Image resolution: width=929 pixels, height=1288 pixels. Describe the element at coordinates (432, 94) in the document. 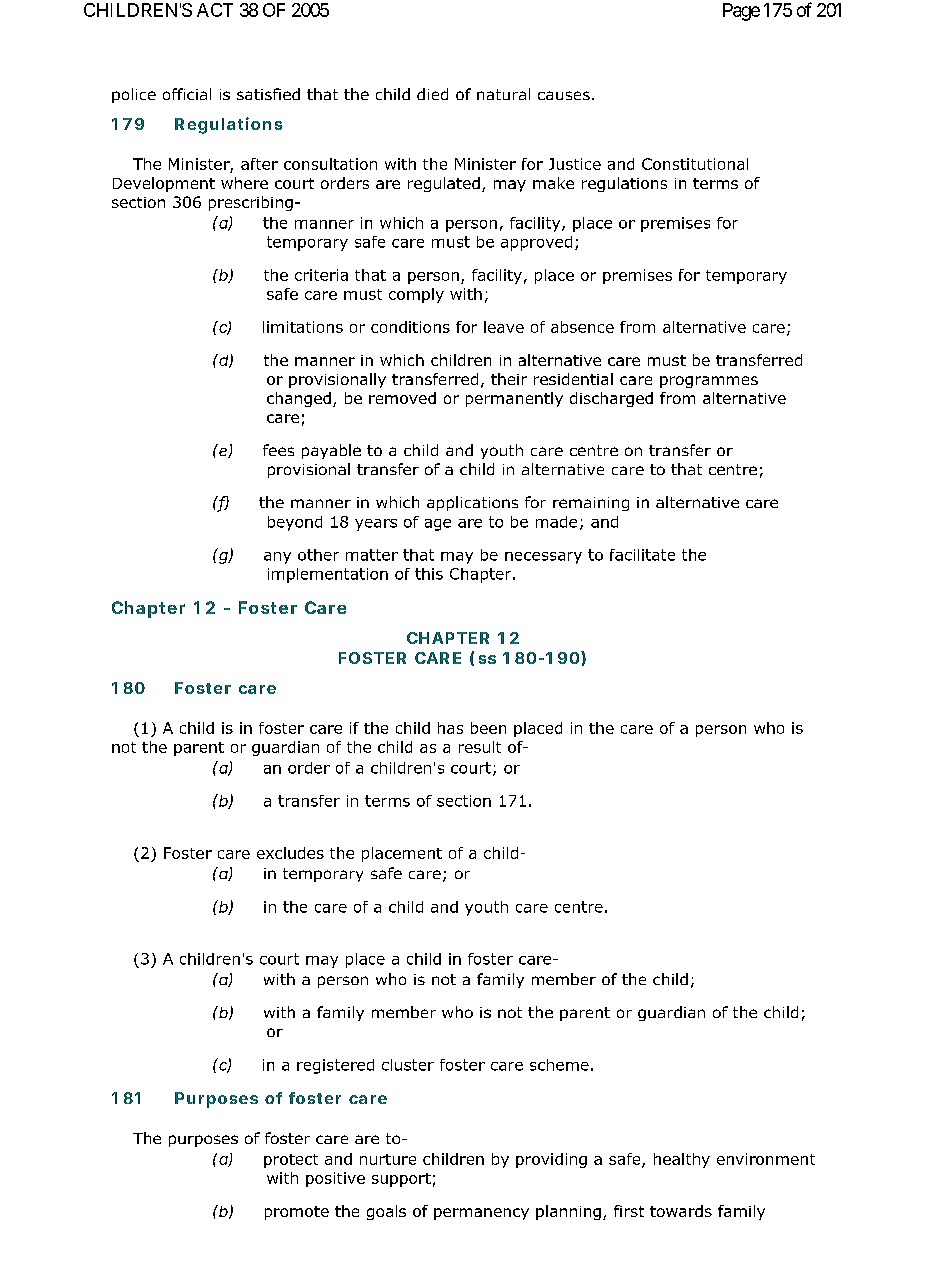

I see `died` at that location.
